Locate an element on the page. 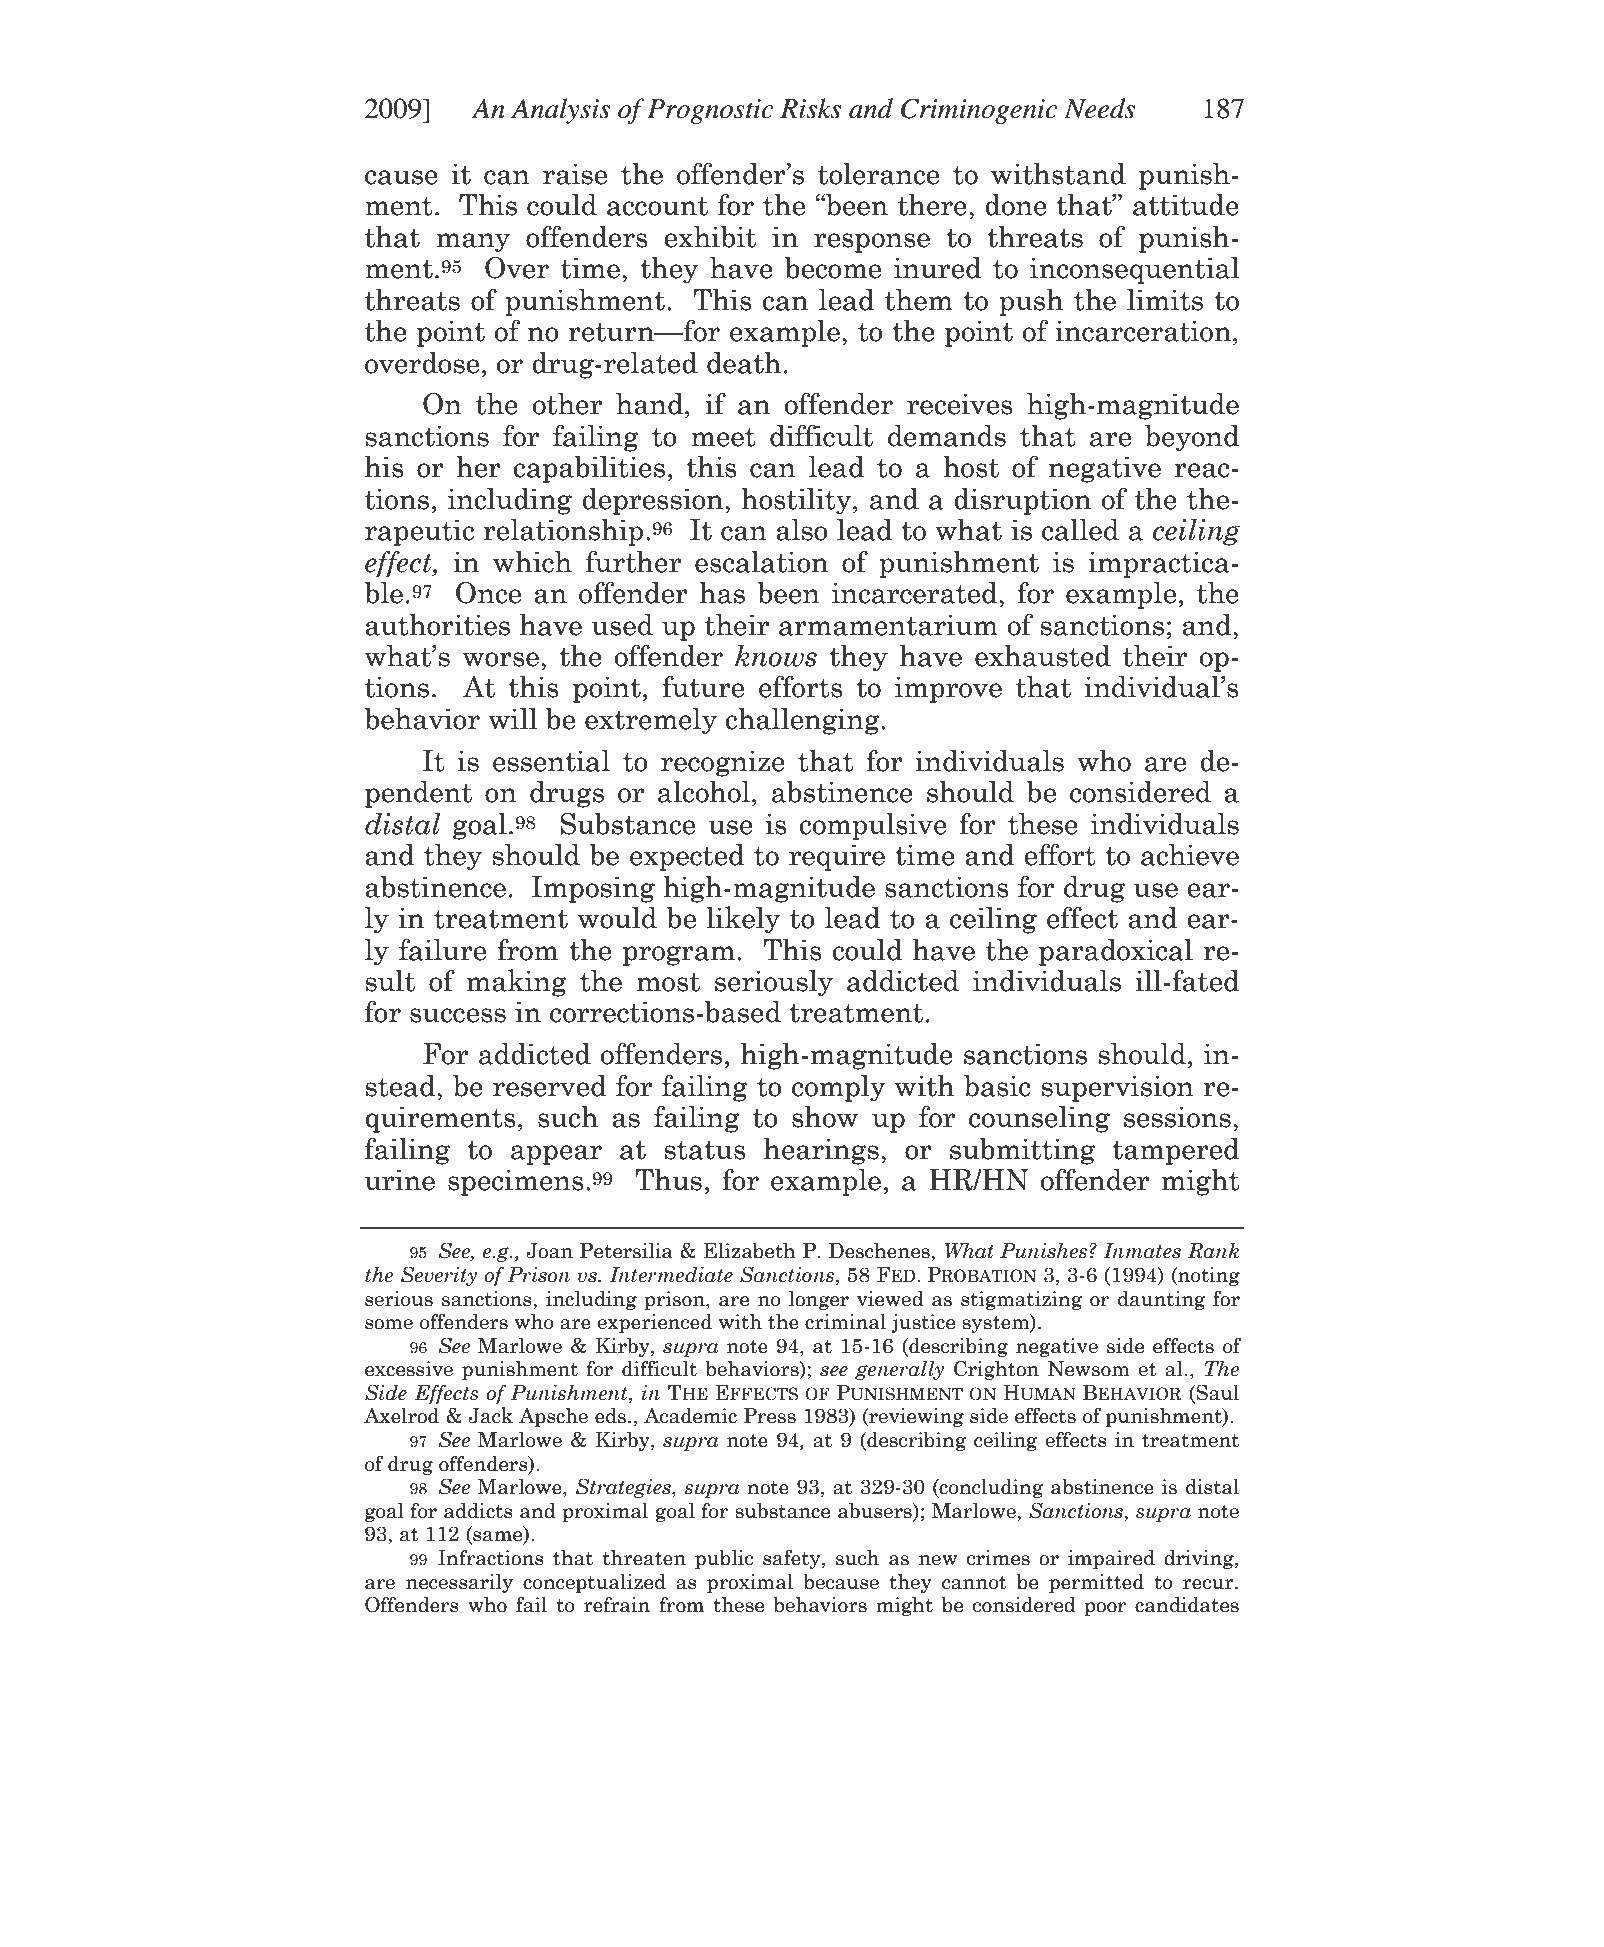 Image resolution: width=1604 pixels, height=1947 pixels. Analysis is located at coordinates (560, 111).
